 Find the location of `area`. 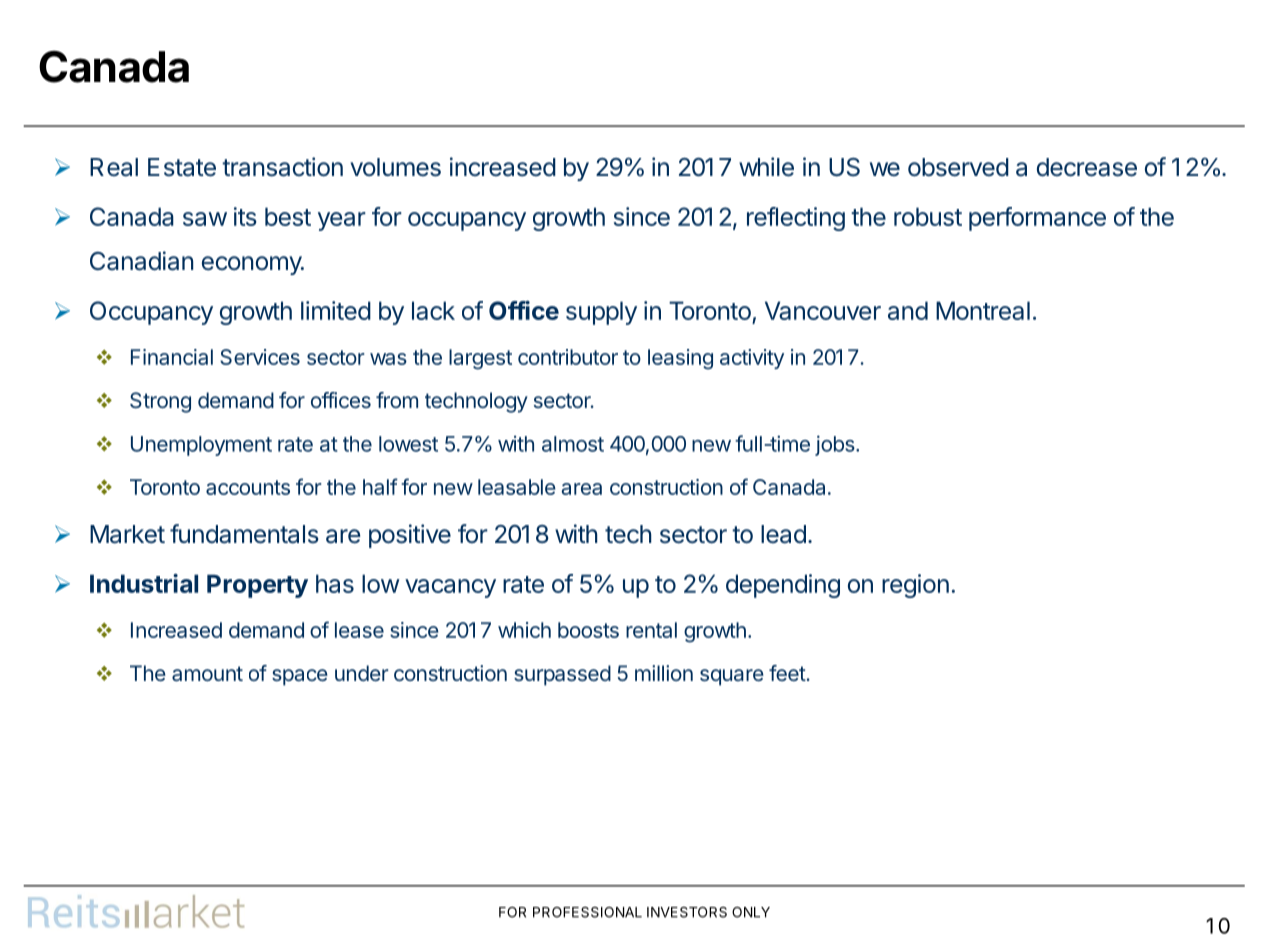

area is located at coordinates (581, 489).
